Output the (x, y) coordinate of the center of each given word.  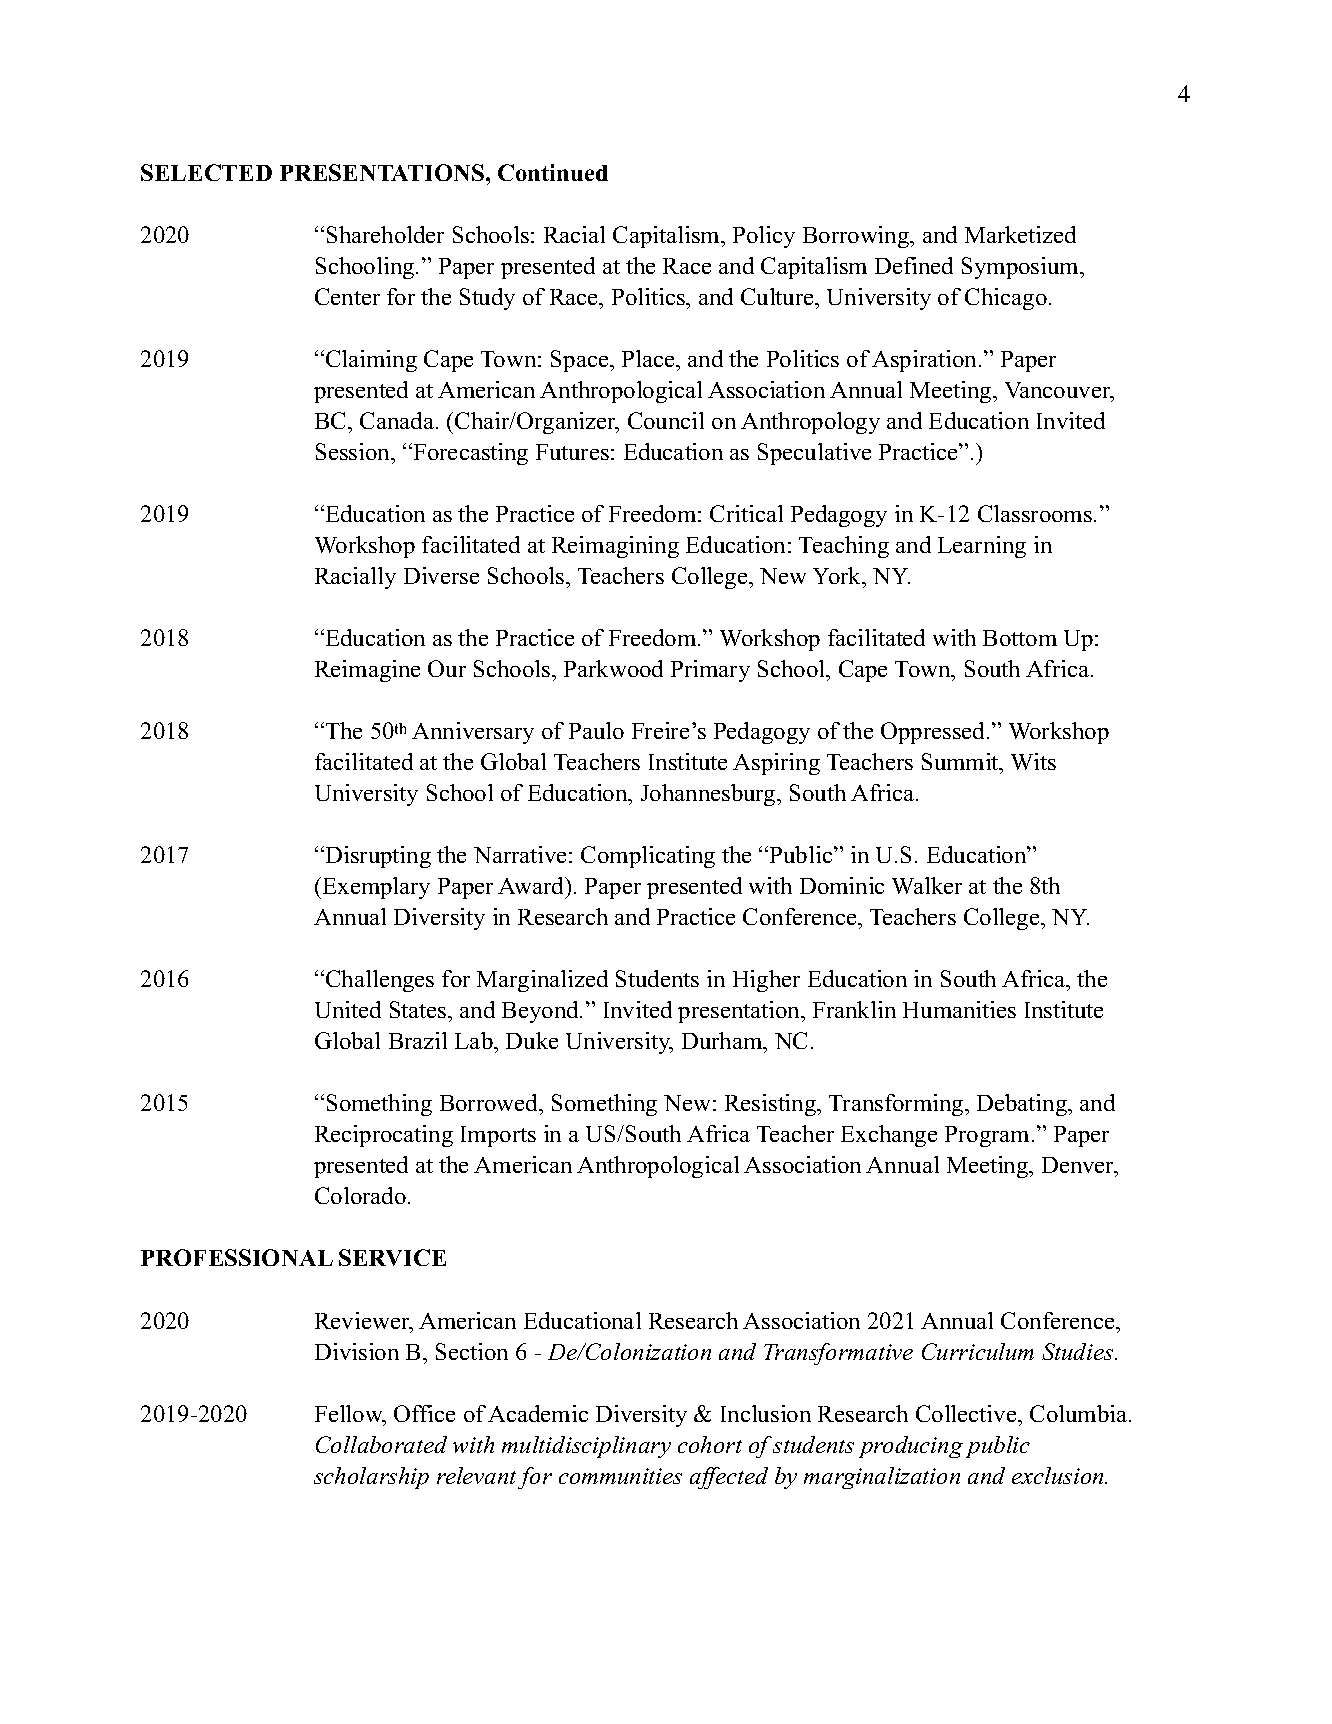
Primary (710, 671)
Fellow (350, 1415)
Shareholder (385, 234)
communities (620, 1476)
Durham (723, 1042)
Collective (967, 1413)
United (348, 1009)
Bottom (1020, 638)
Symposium (1021, 268)
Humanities (959, 1009)
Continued (553, 172)
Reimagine (367, 671)
